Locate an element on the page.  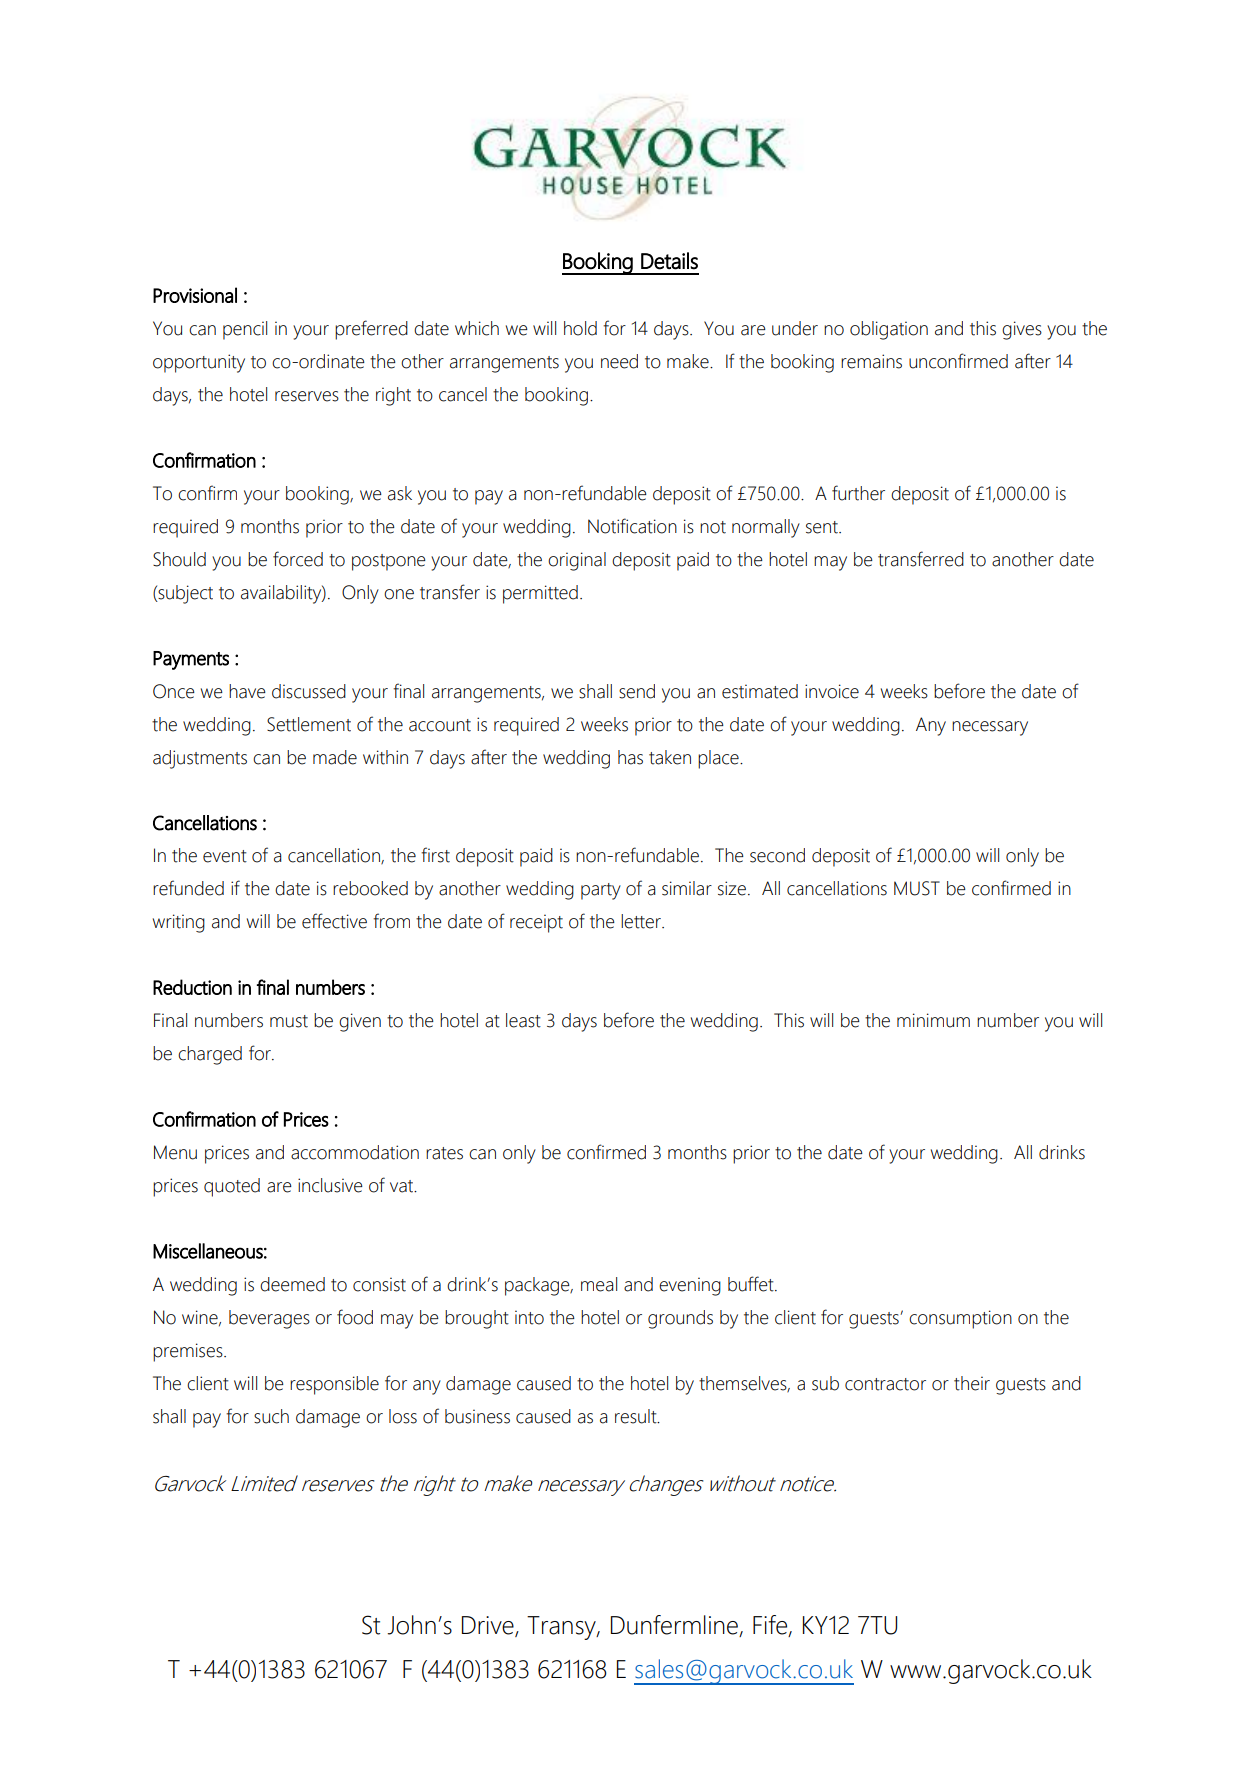
beverages is located at coordinates (269, 1319).
